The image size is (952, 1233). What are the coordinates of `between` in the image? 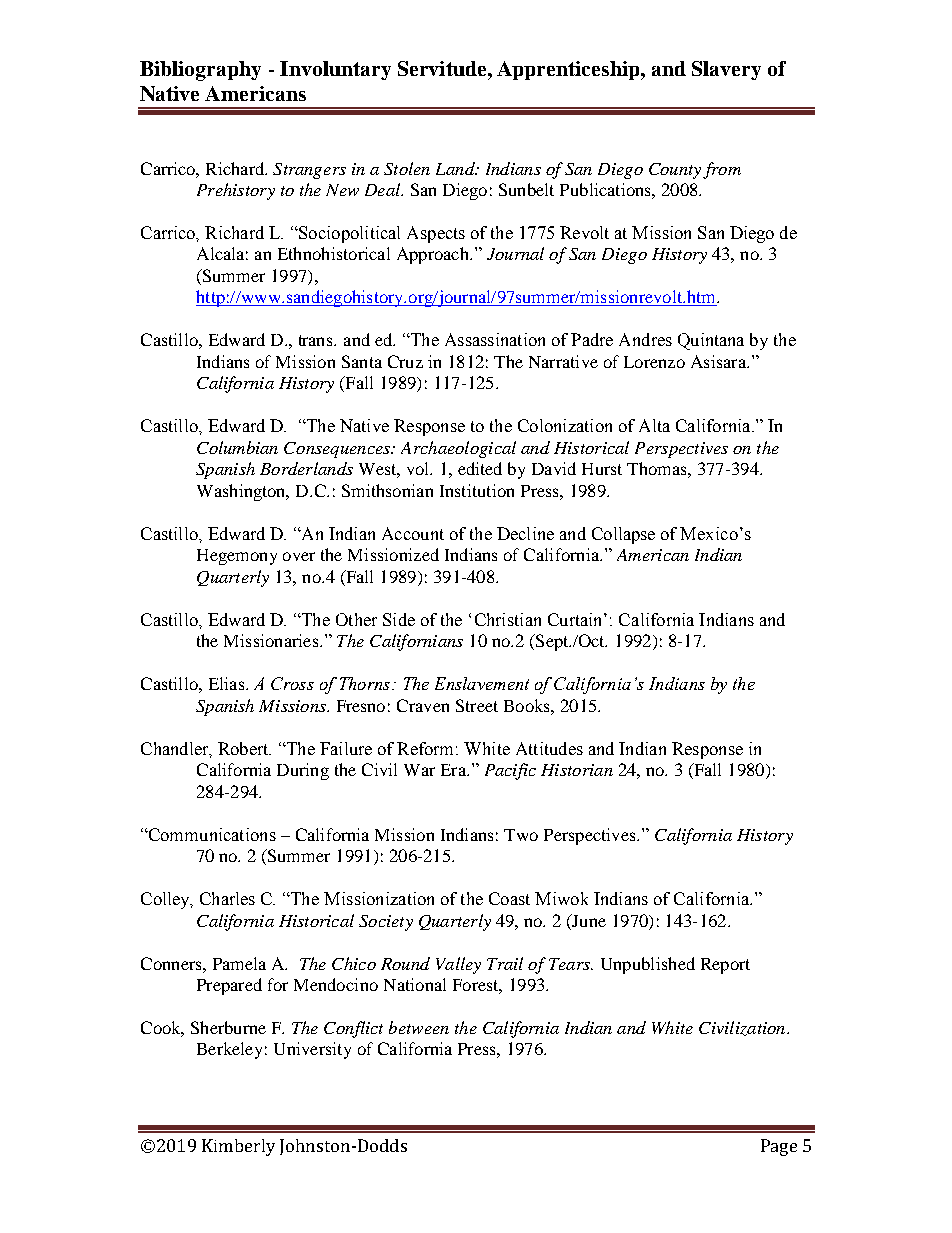 It's located at (419, 1027).
